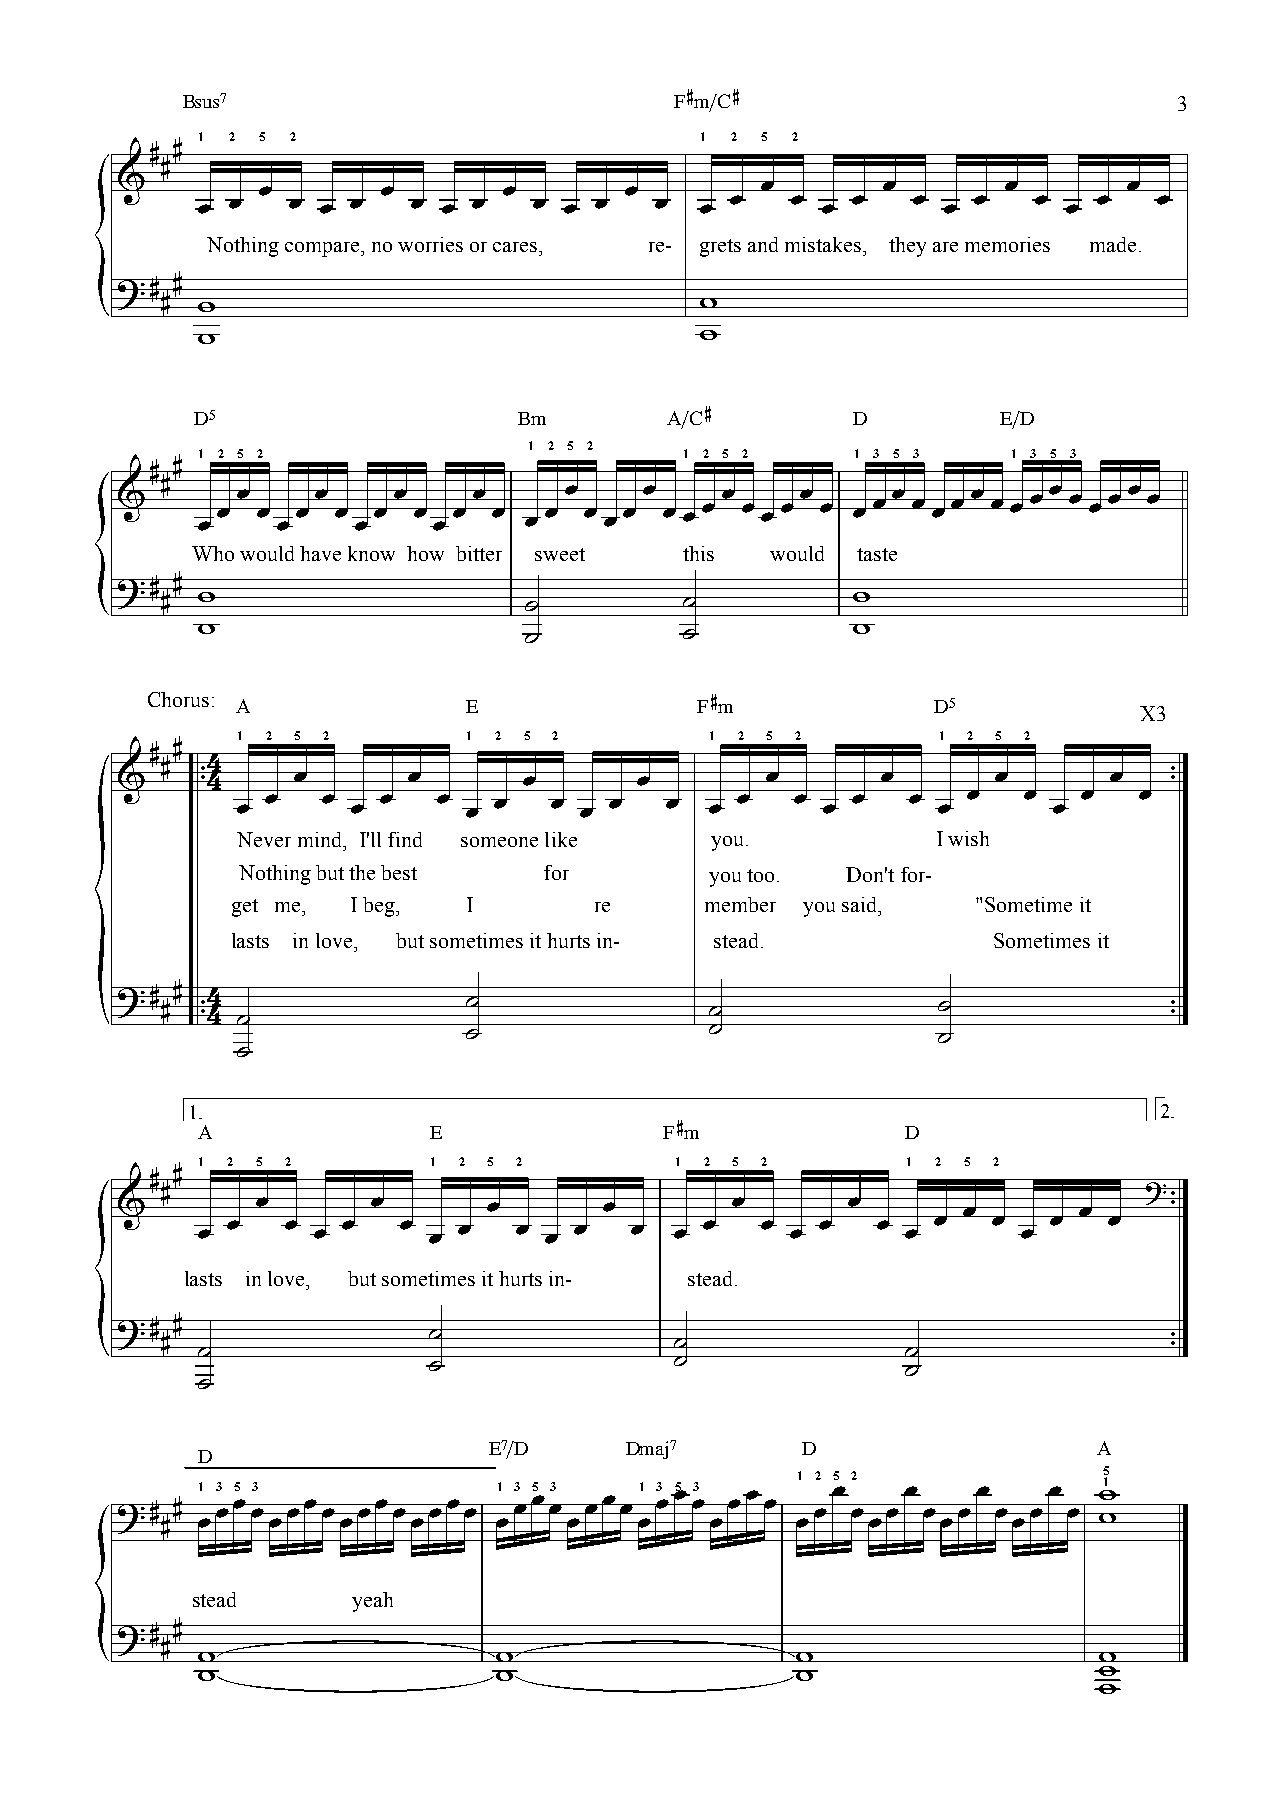 The height and width of the screenshot is (1809, 1279). What do you see at coordinates (323, 249) in the screenshot?
I see `compare` at bounding box center [323, 249].
